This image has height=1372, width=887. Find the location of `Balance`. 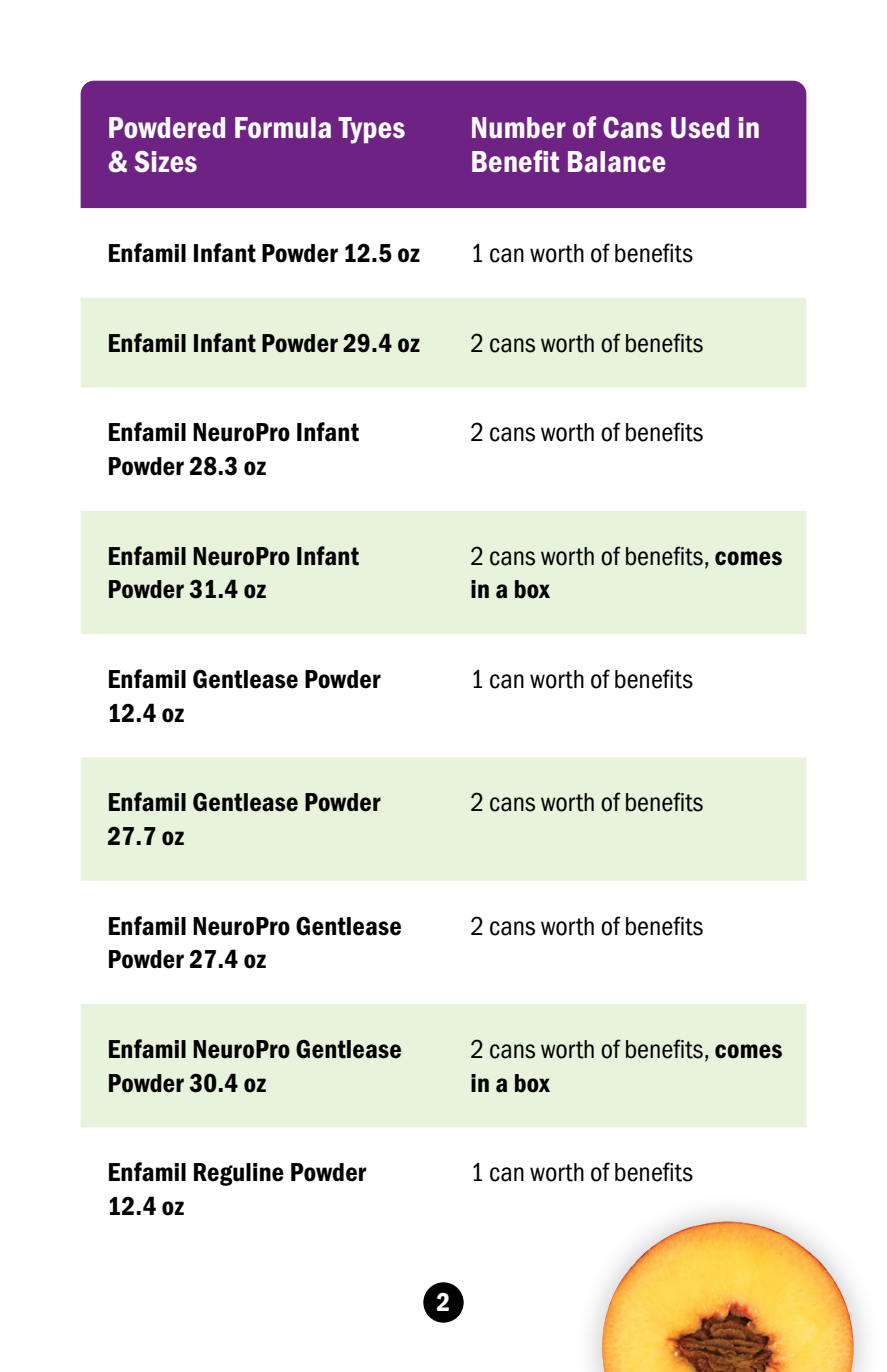

Balance is located at coordinates (616, 162).
